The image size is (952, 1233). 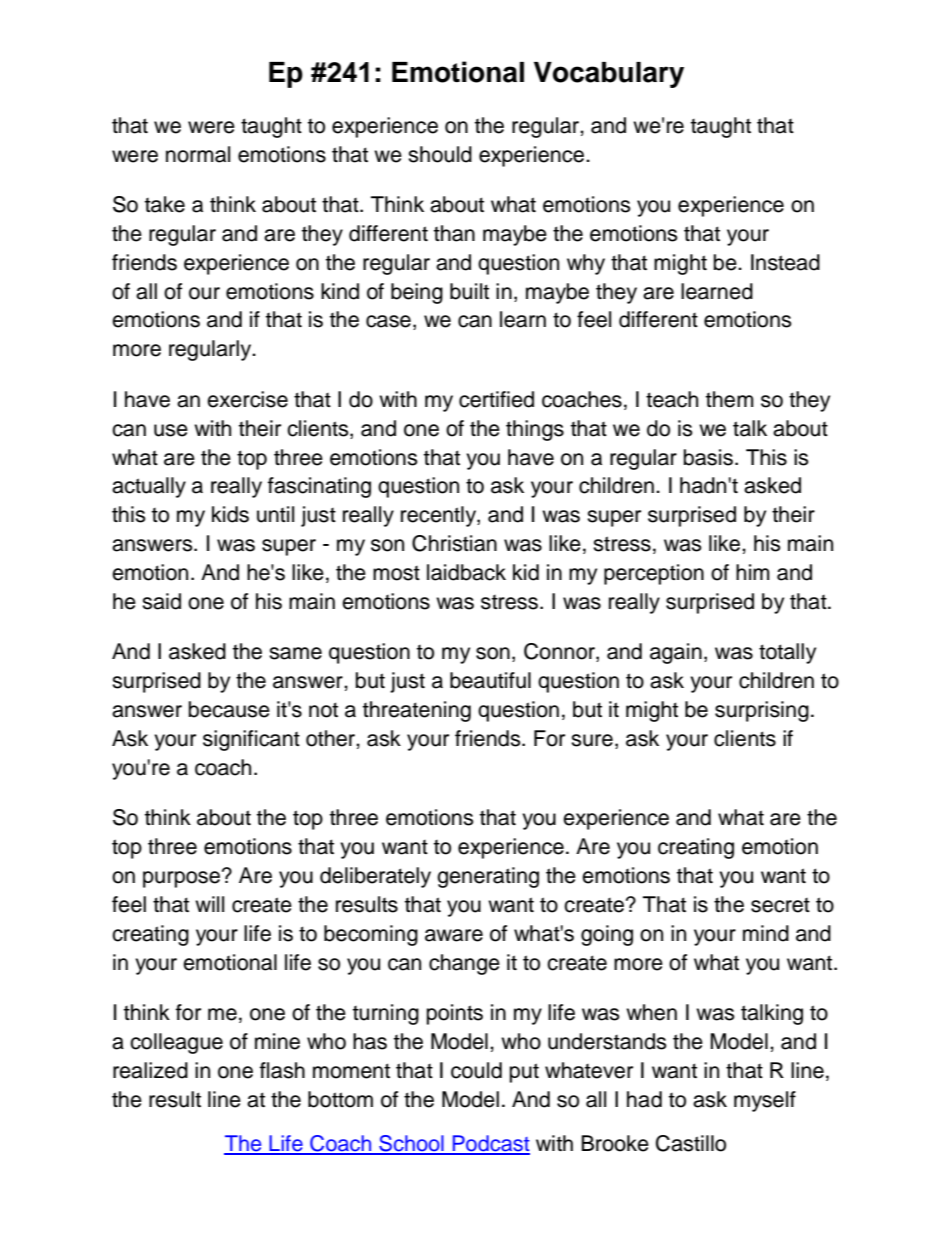 What do you see at coordinates (490, 1144) in the screenshot?
I see `Podcast` at bounding box center [490, 1144].
